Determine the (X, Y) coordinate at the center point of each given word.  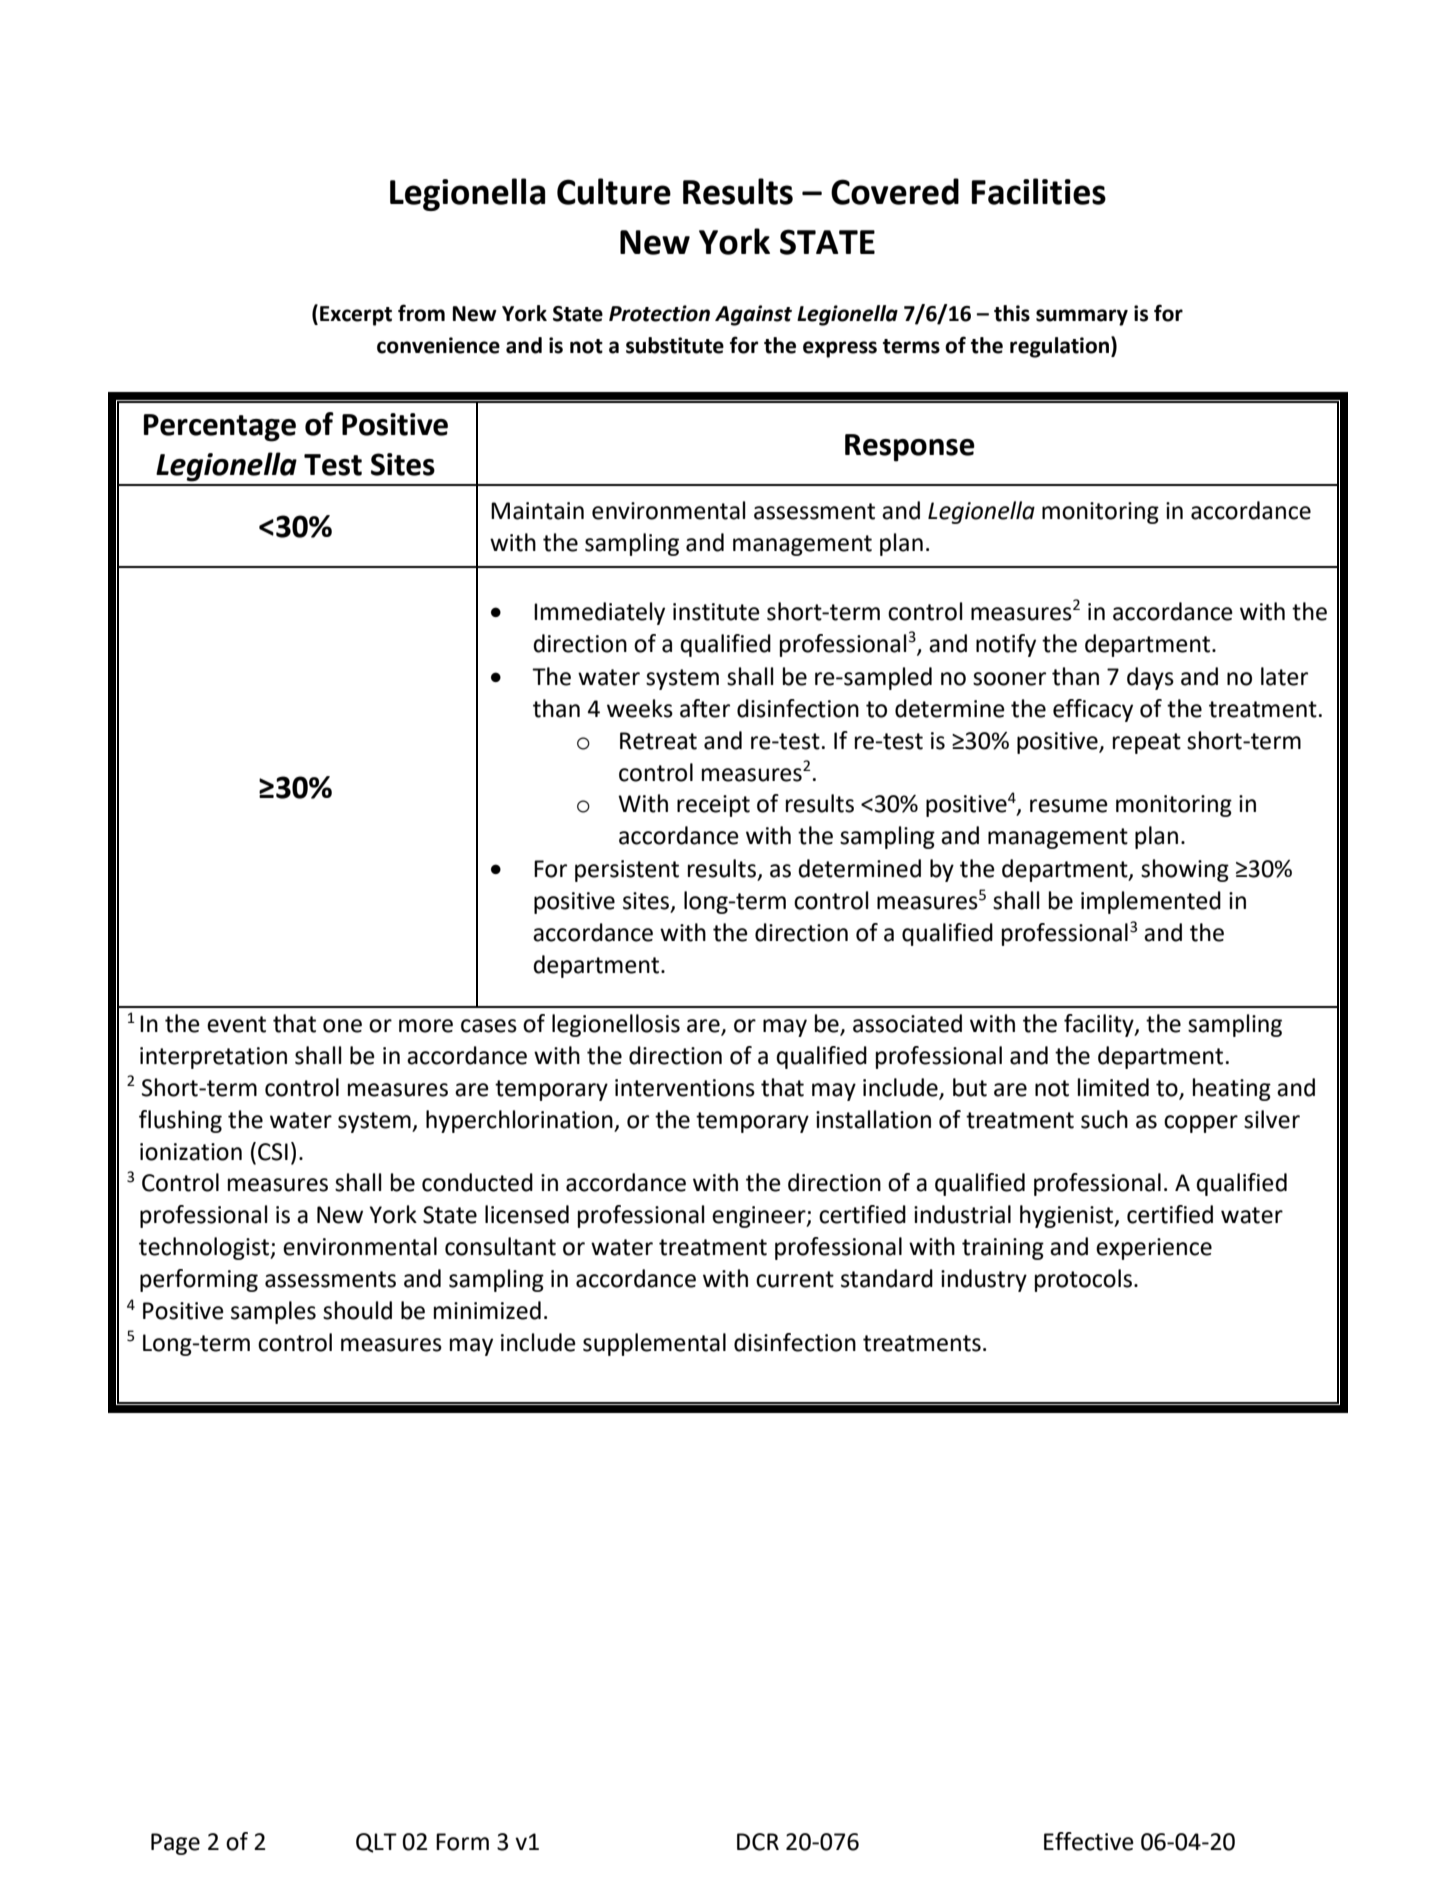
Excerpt (356, 316)
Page (175, 1844)
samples (273, 1312)
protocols (1083, 1280)
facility (1100, 1025)
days (1150, 678)
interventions (685, 1088)
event (236, 1024)
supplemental (654, 1344)
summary (1082, 317)
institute (716, 612)
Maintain (537, 511)
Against (753, 315)
